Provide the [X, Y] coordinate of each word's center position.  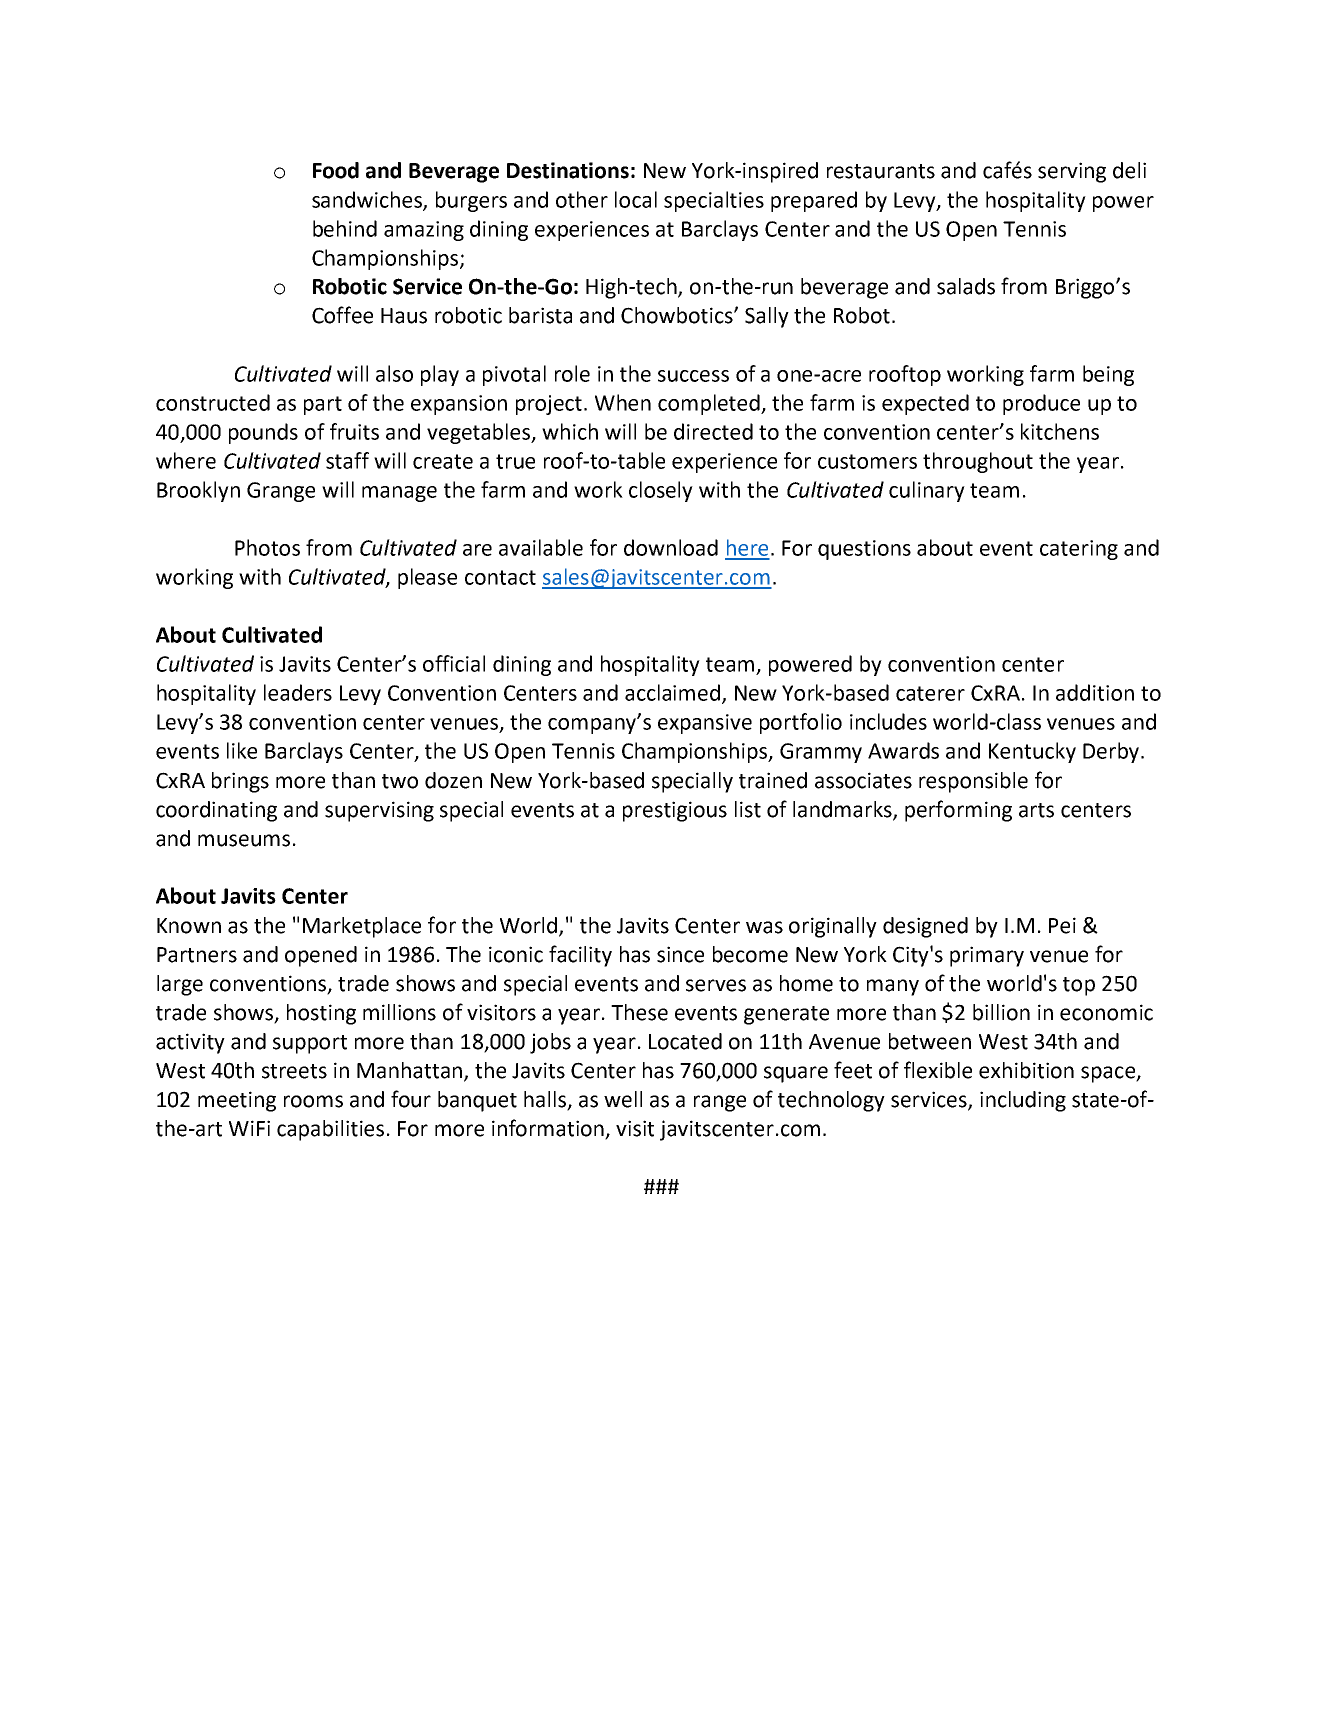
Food [336, 170]
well [623, 1099]
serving [1072, 172]
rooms [313, 1101]
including [1023, 1101]
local [636, 199]
